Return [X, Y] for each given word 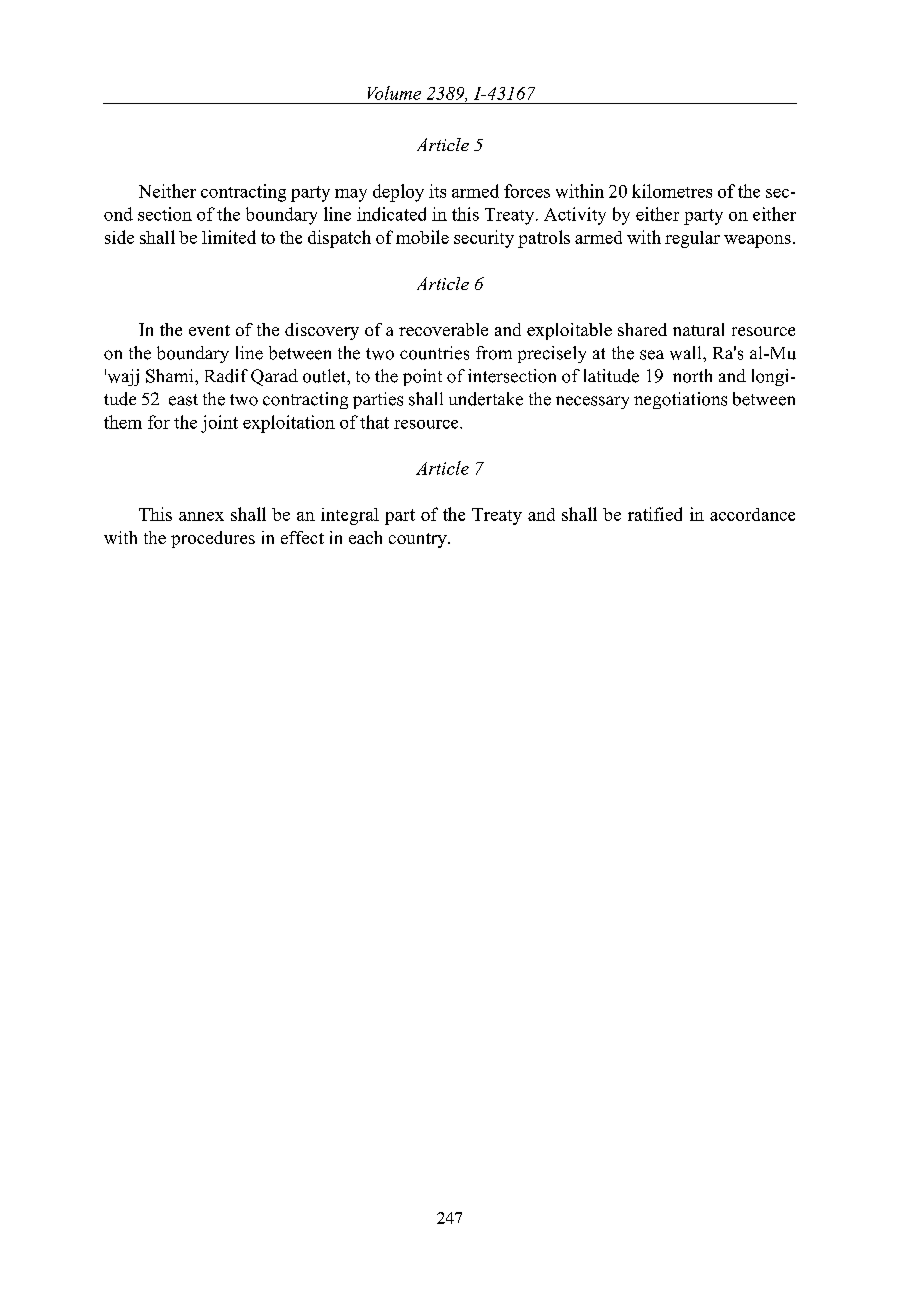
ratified [655, 514]
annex [201, 516]
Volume [394, 93]
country [419, 540]
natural [698, 329]
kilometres [672, 191]
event [209, 330]
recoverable [443, 329]
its [437, 191]
